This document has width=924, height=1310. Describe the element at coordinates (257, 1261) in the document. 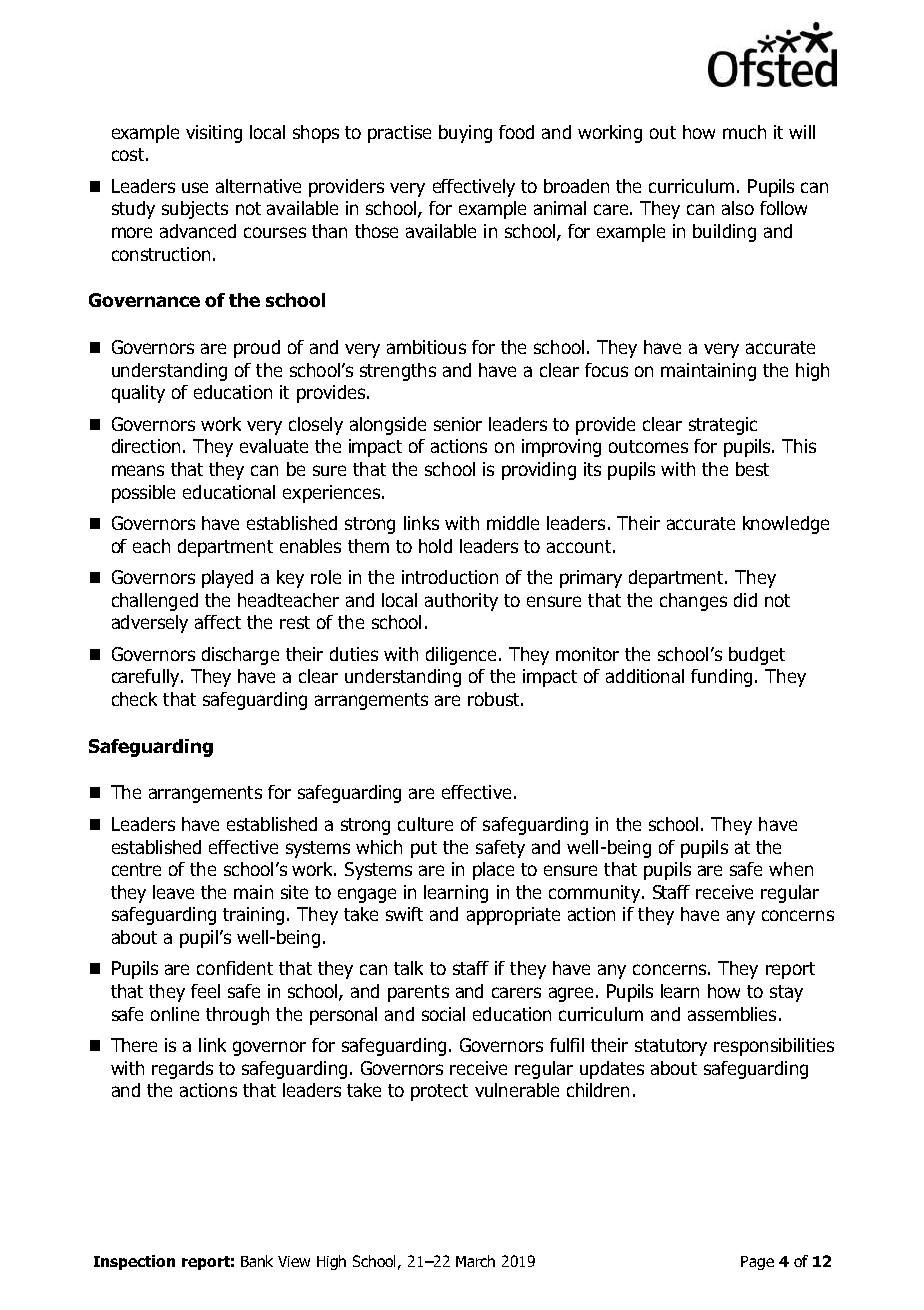

I see `Bank` at that location.
